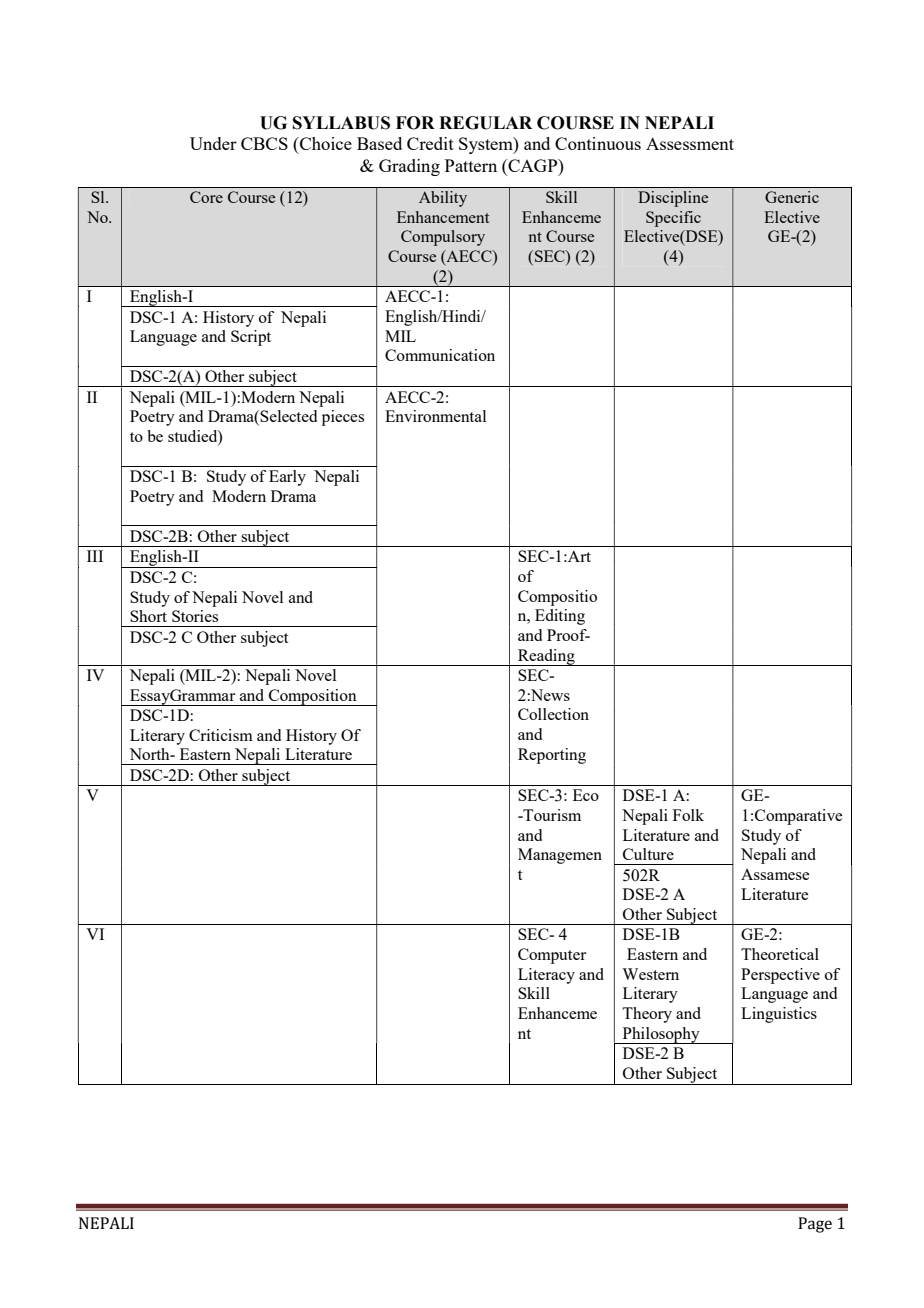  I want to click on Assessment, so click(690, 143).
